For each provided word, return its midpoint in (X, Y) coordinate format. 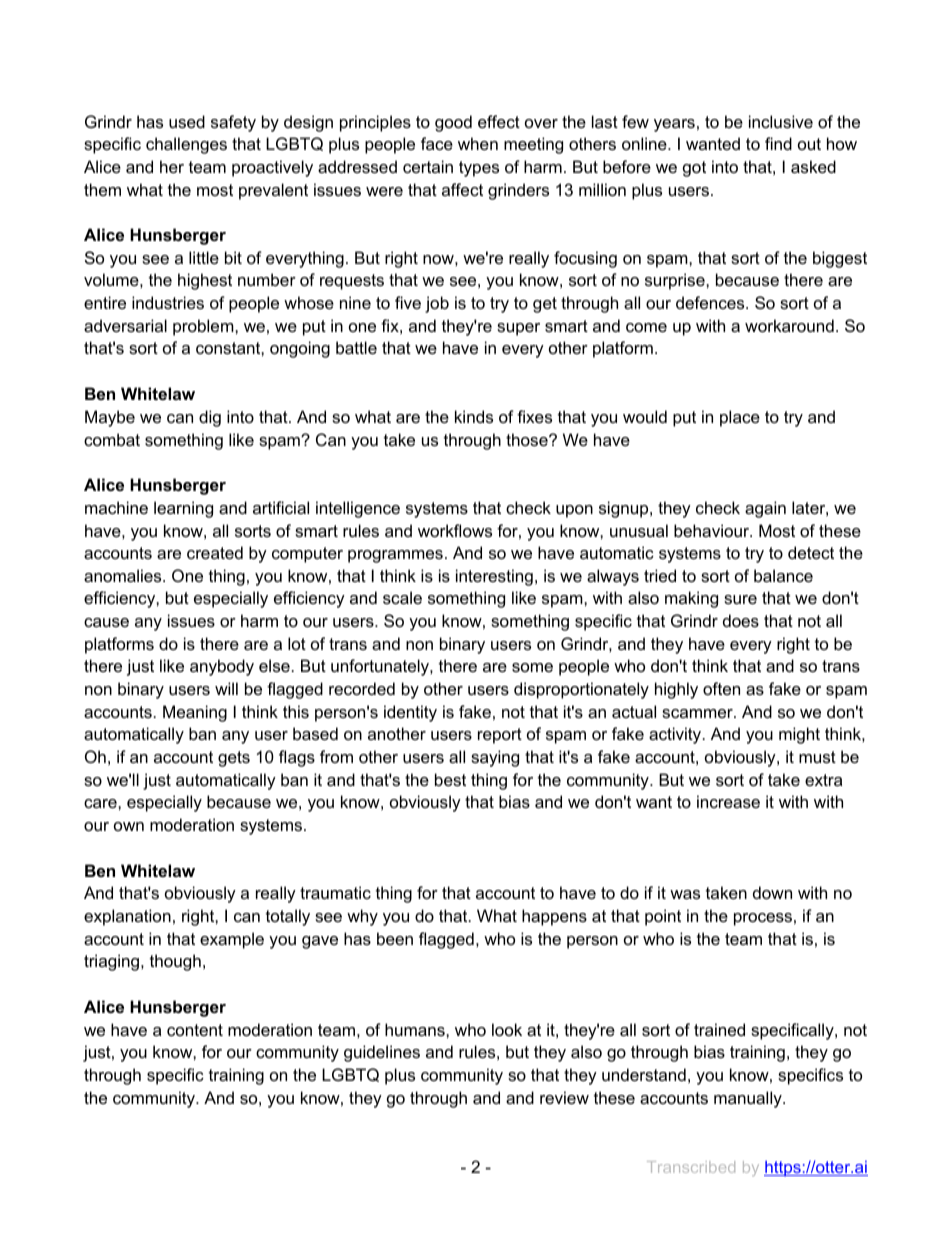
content (195, 1030)
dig (210, 418)
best (450, 779)
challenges (186, 145)
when (478, 143)
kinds (474, 416)
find (778, 143)
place (740, 418)
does (741, 620)
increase (728, 801)
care (101, 803)
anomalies (124, 575)
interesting (494, 577)
